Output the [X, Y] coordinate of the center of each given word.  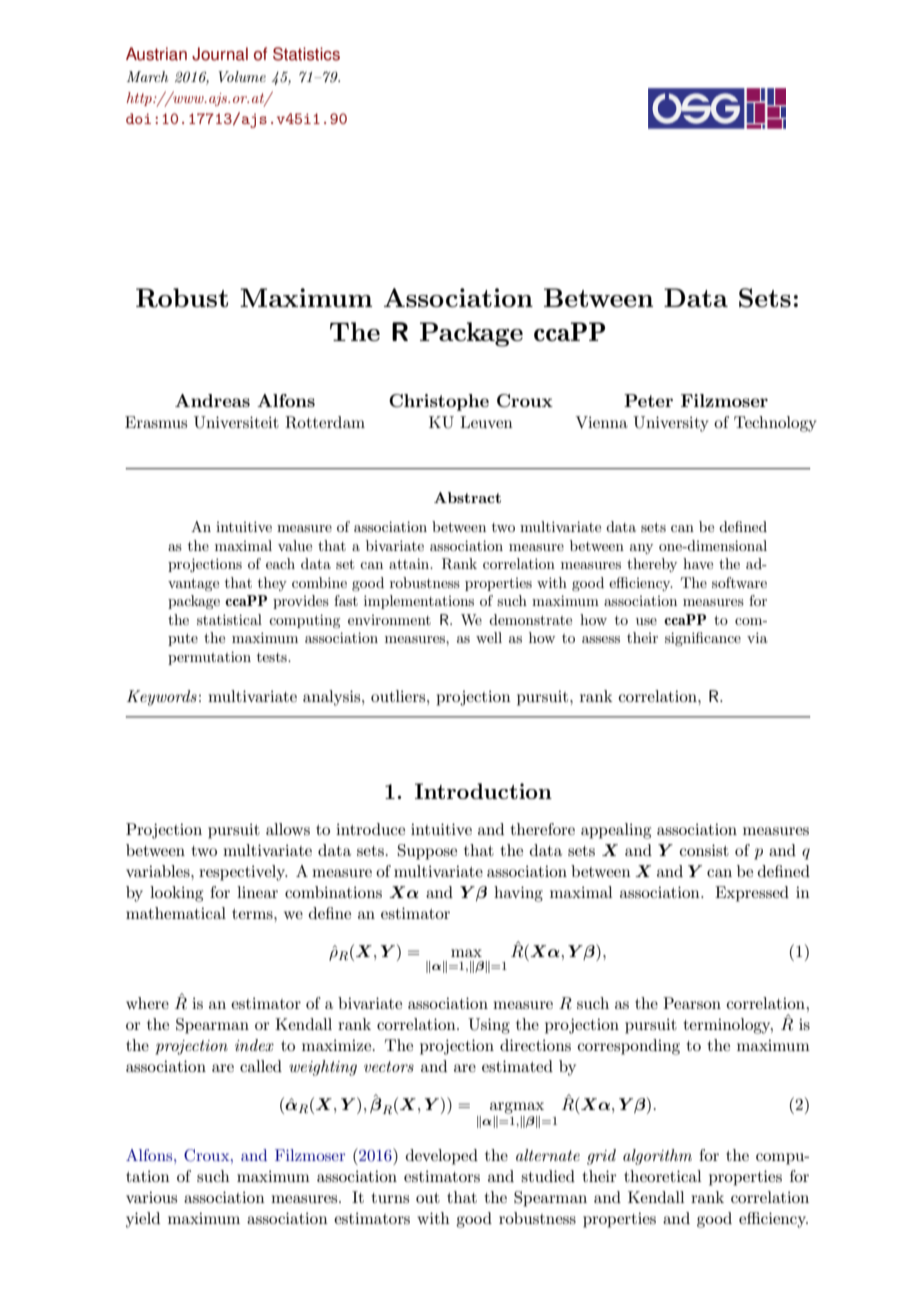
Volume [242, 76]
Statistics [306, 54]
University [671, 424]
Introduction [483, 791]
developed [442, 1157]
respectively [243, 873]
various [151, 1197]
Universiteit [236, 422]
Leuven [486, 422]
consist [704, 850]
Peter [648, 400]
